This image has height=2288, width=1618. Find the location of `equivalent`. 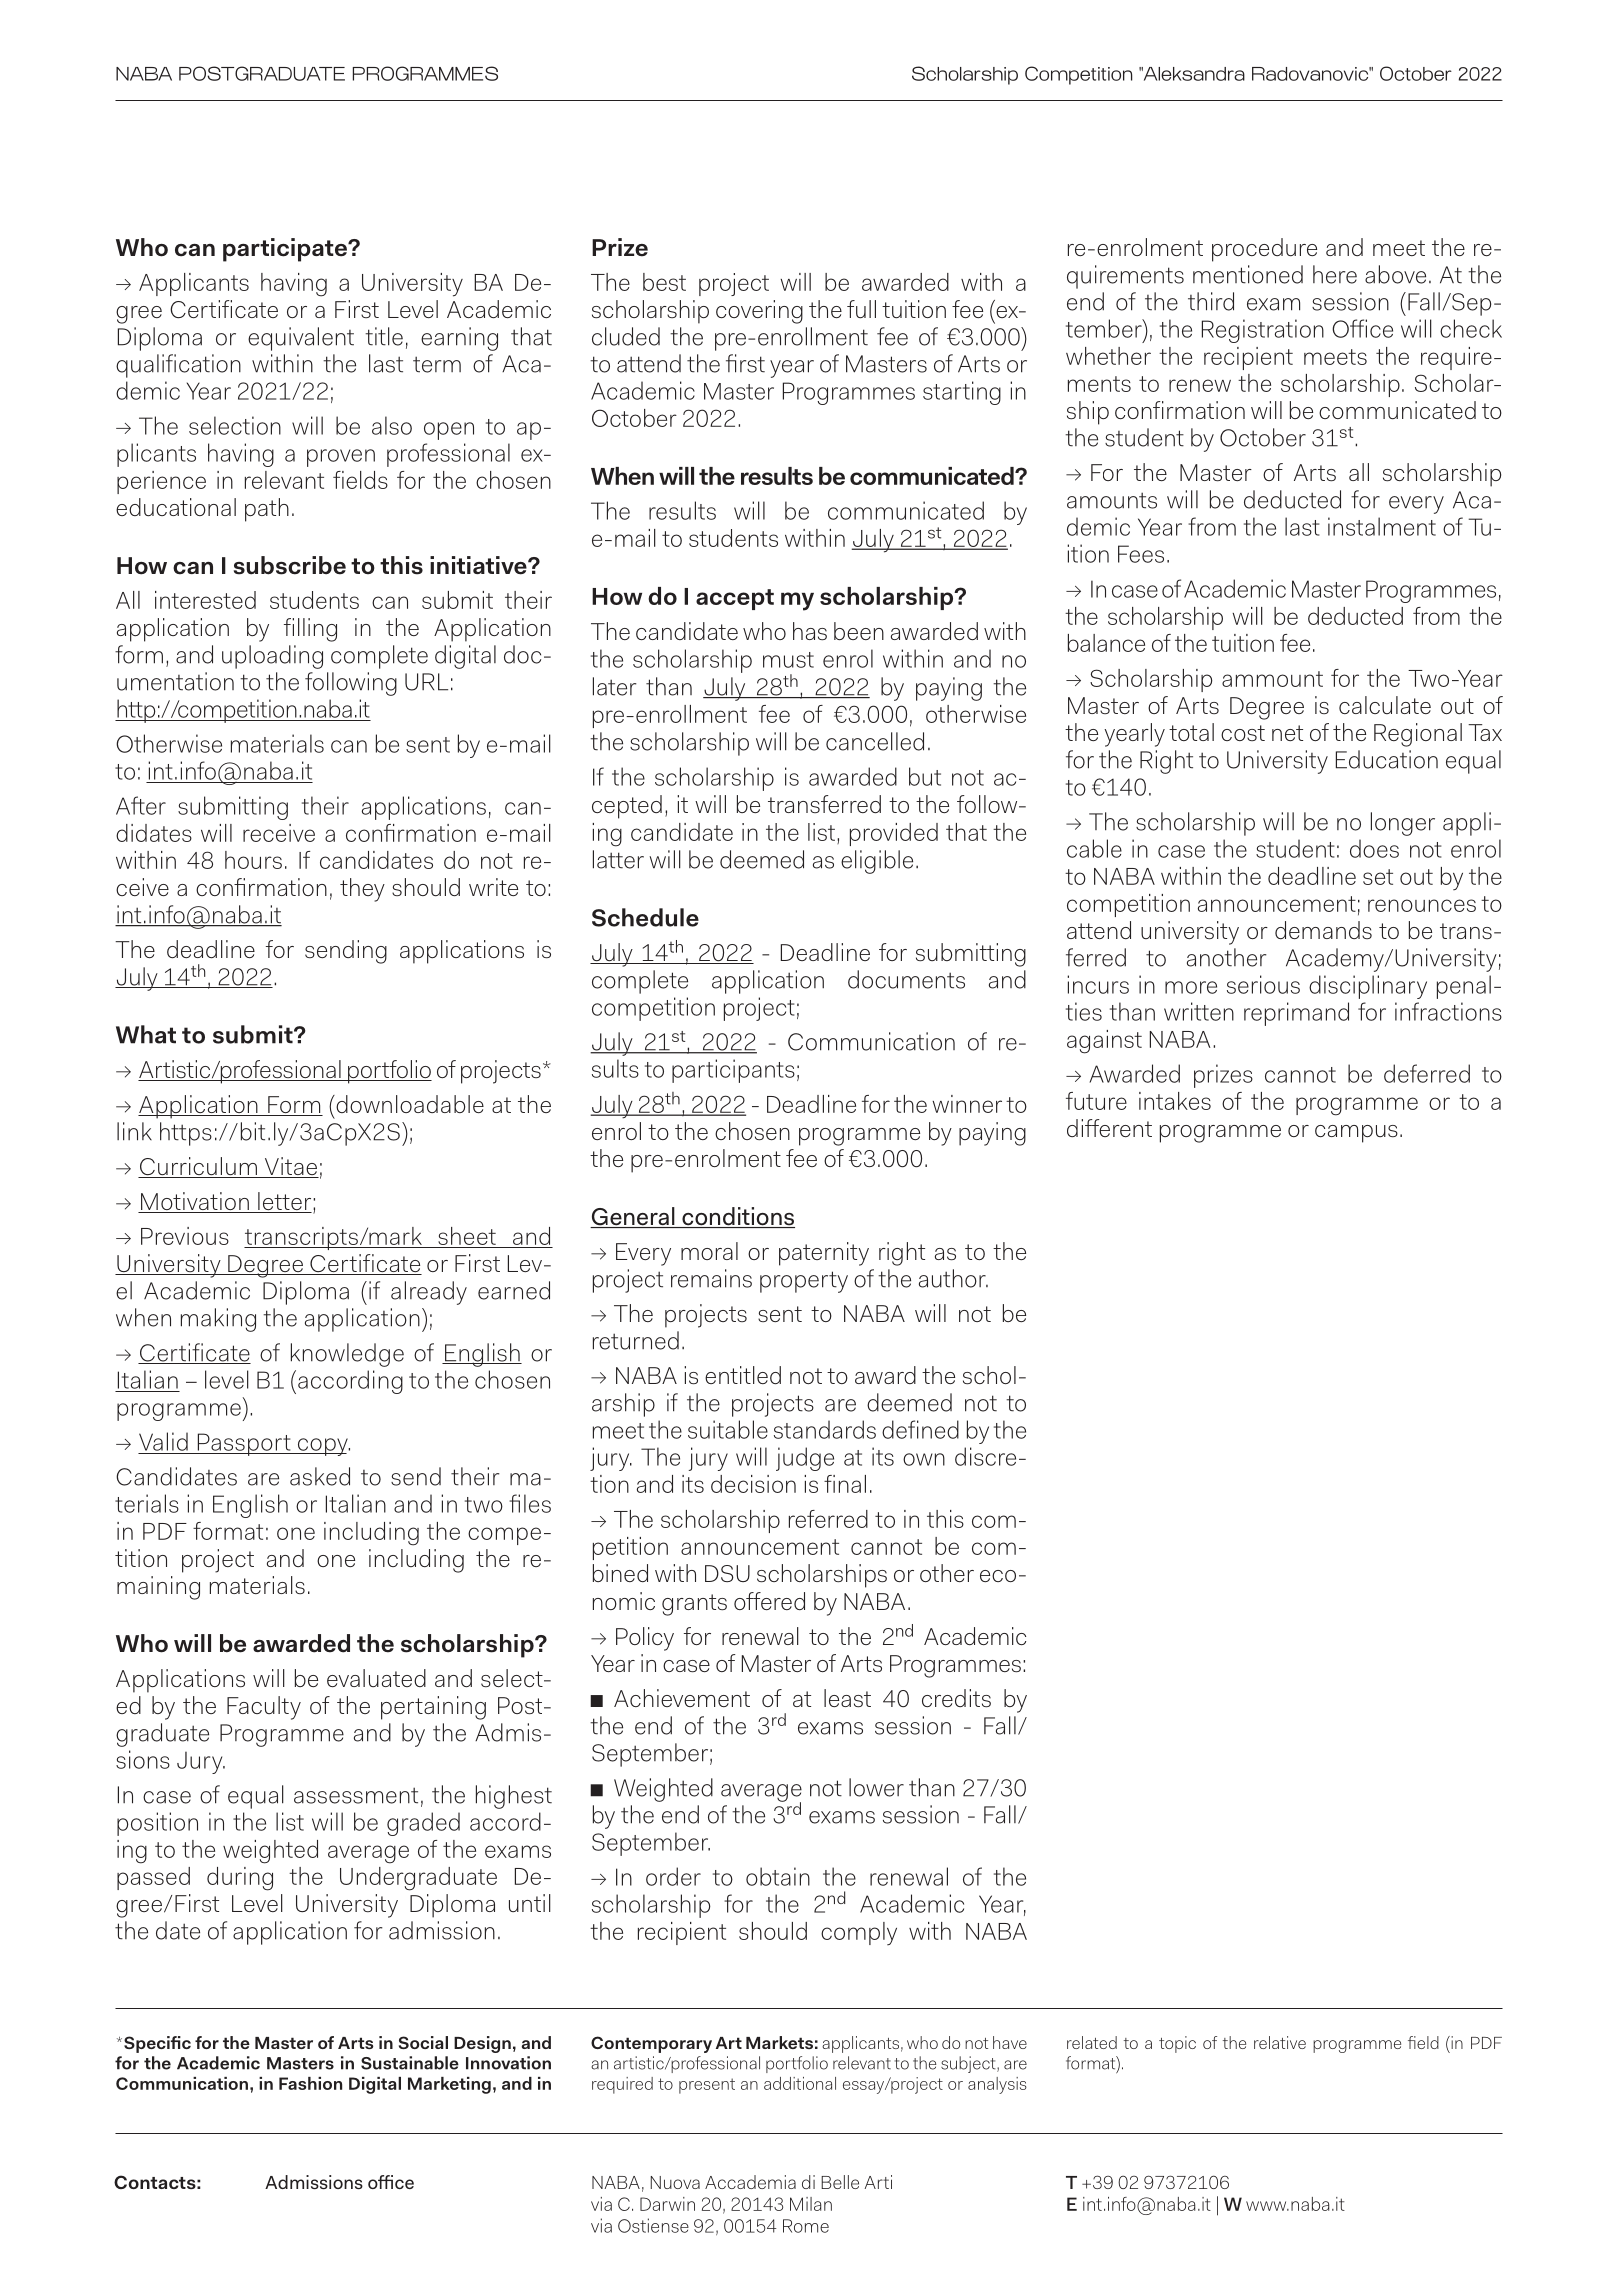

equivalent is located at coordinates (301, 339).
